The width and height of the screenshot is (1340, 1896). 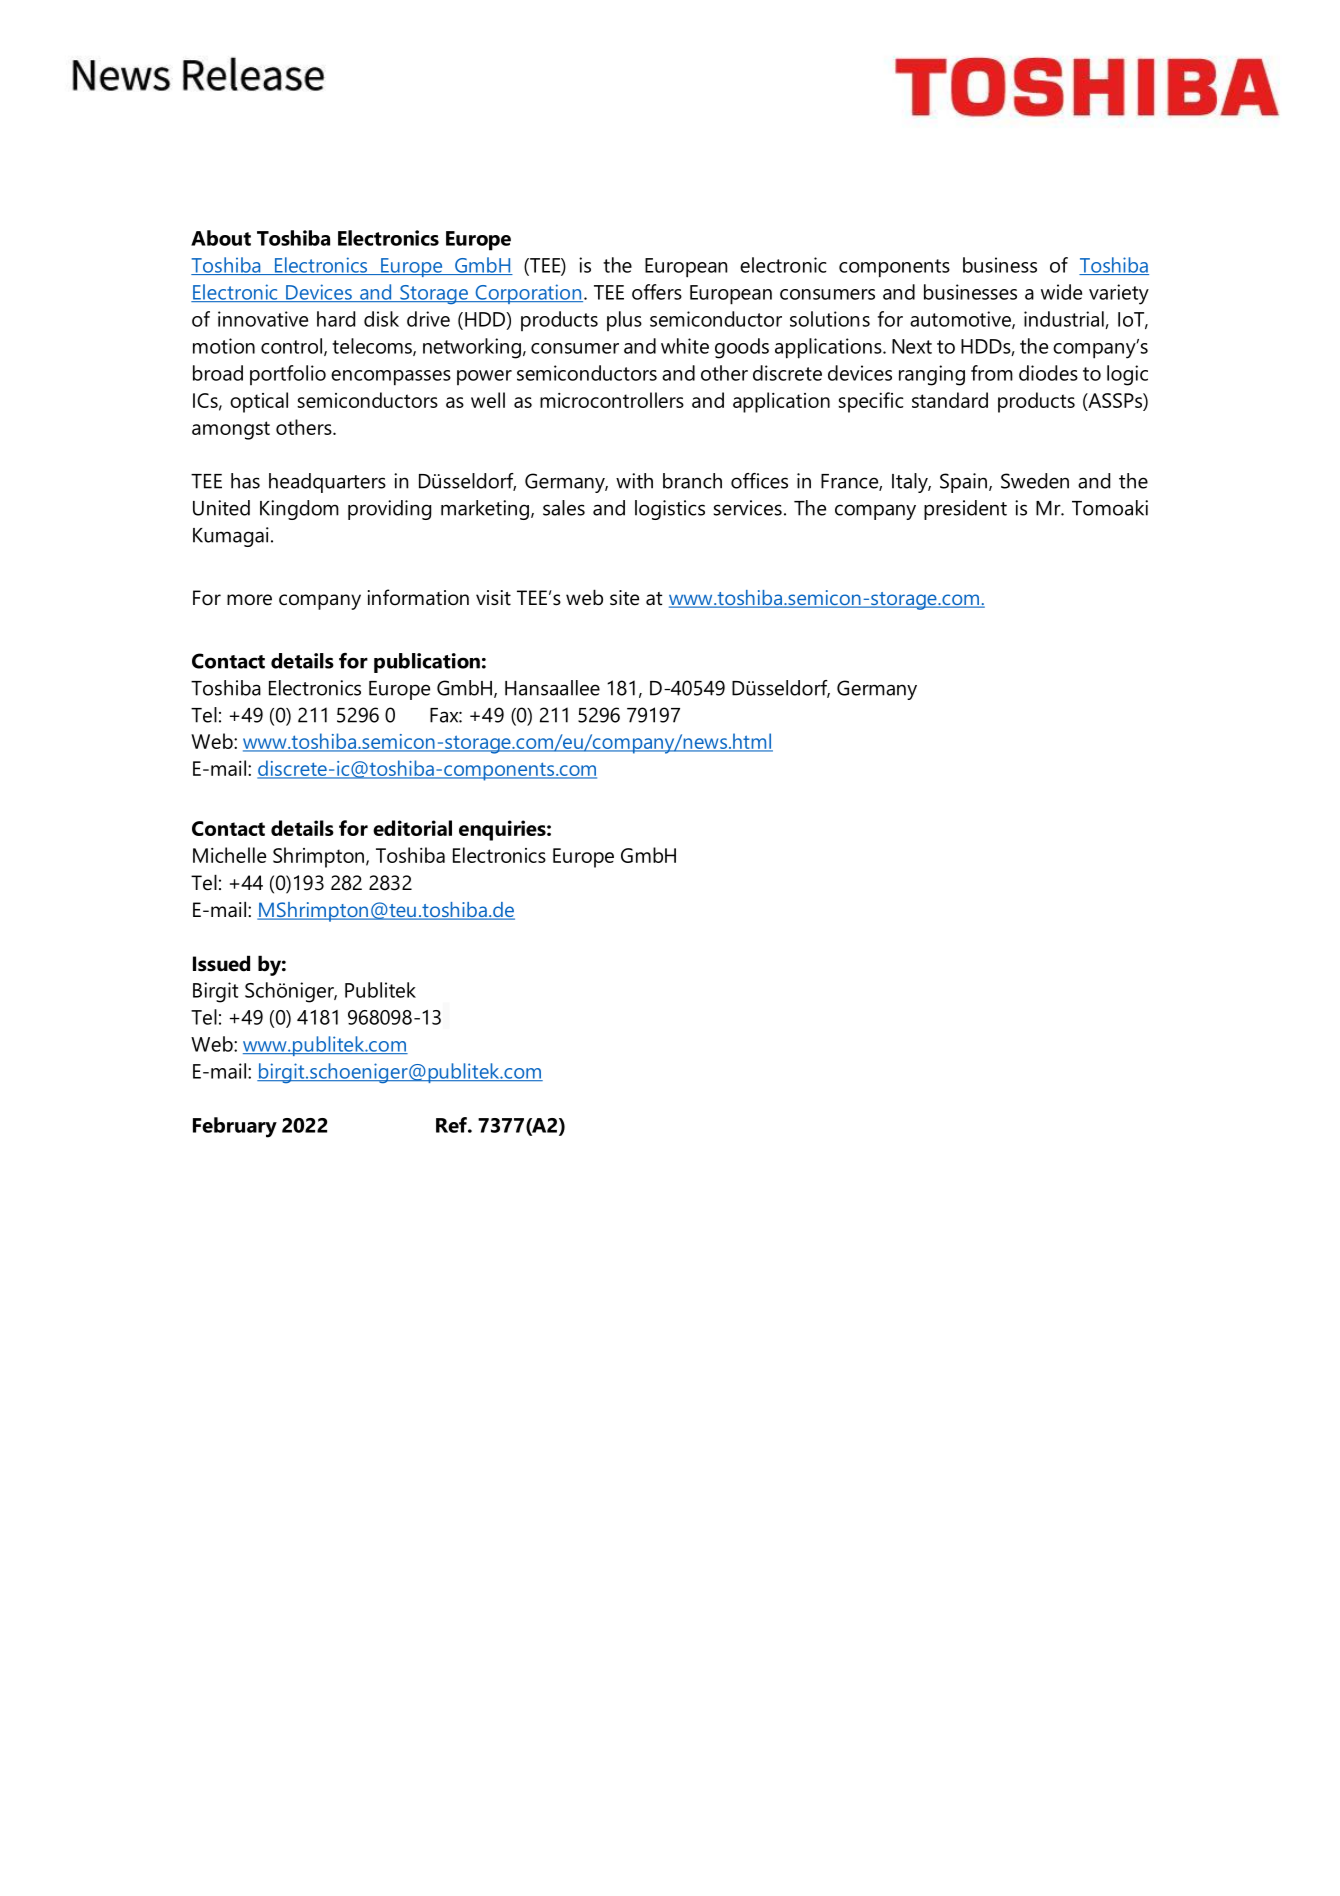 I want to click on offers, so click(x=657, y=292).
